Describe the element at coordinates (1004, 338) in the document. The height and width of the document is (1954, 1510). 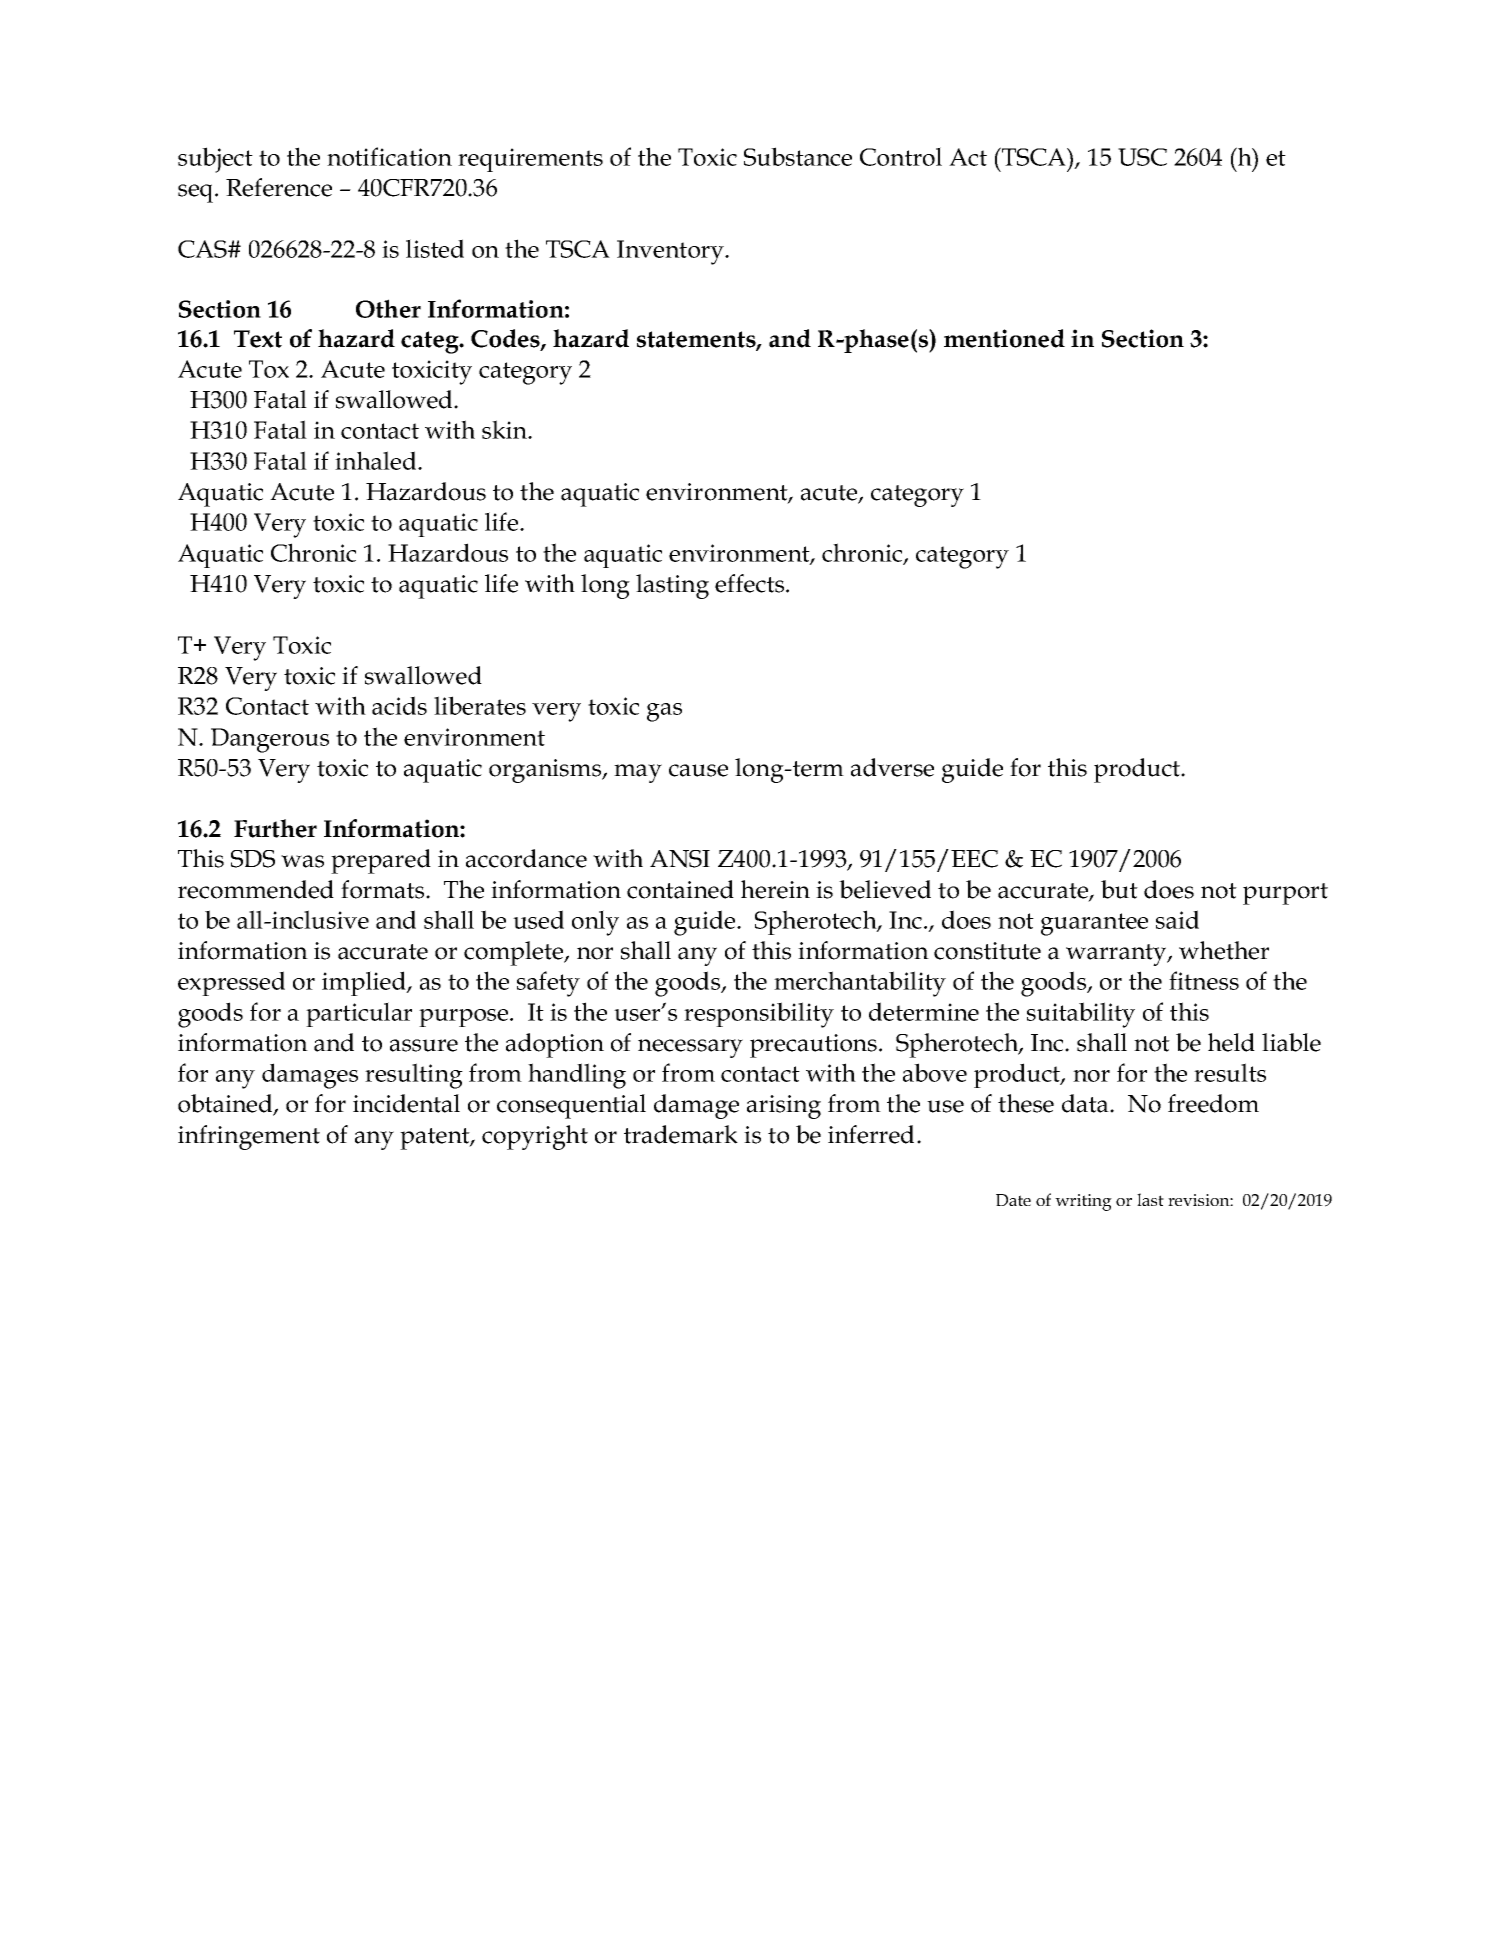
I see `mentioned` at that location.
